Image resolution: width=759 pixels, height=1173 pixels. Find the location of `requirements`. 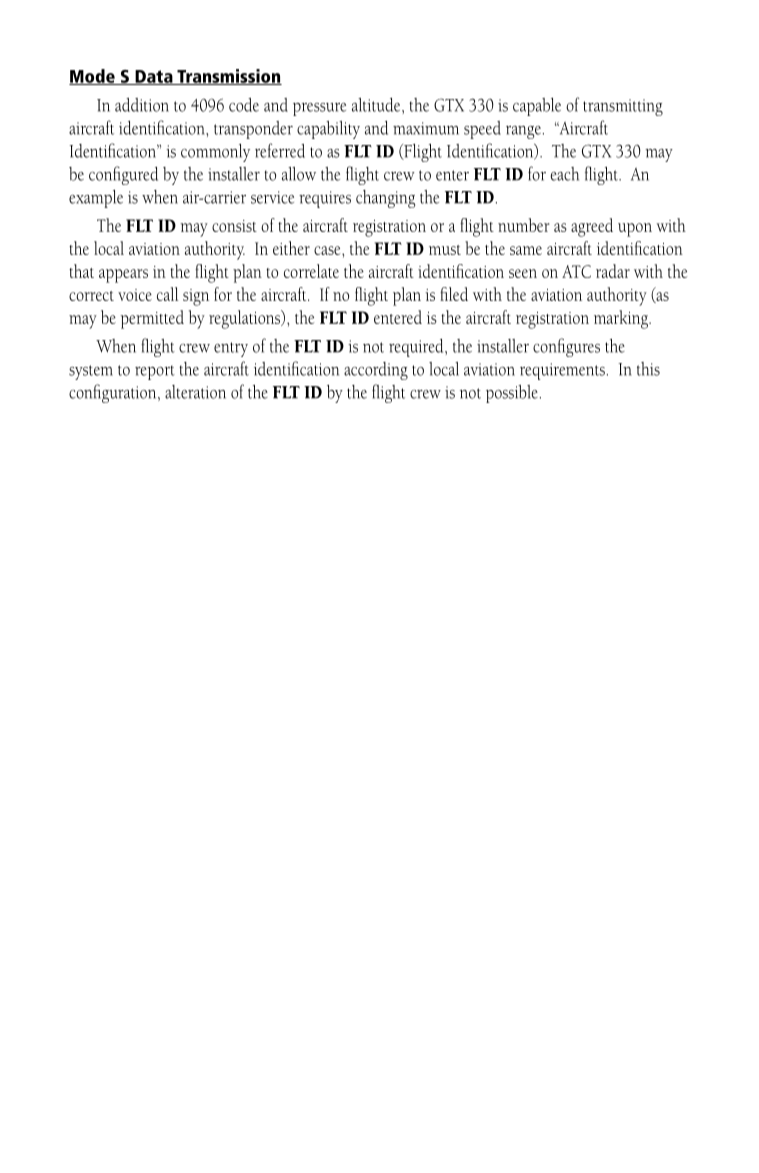

requirements is located at coordinates (562, 371).
